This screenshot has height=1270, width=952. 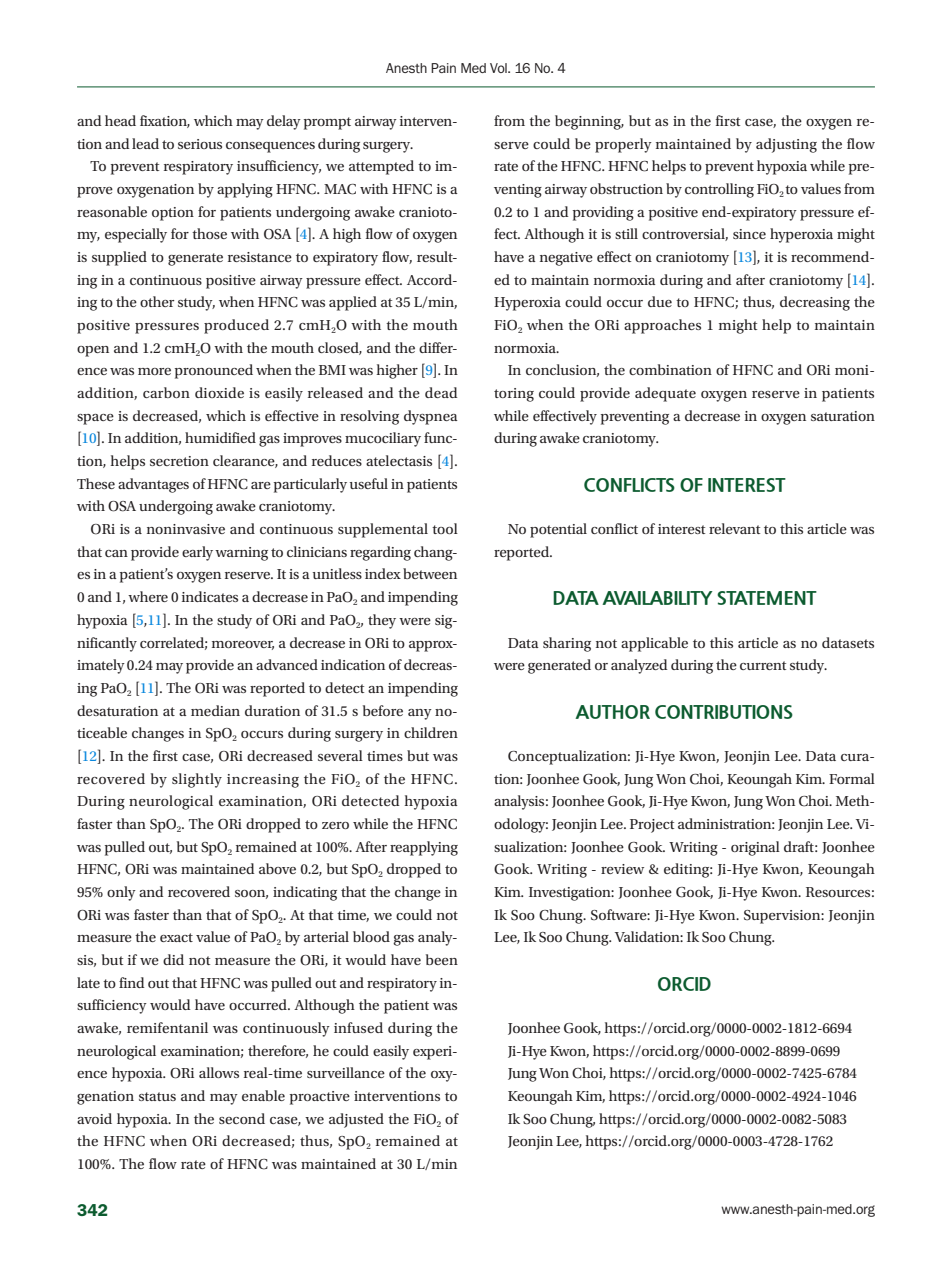 I want to click on allows, so click(x=219, y=1072).
